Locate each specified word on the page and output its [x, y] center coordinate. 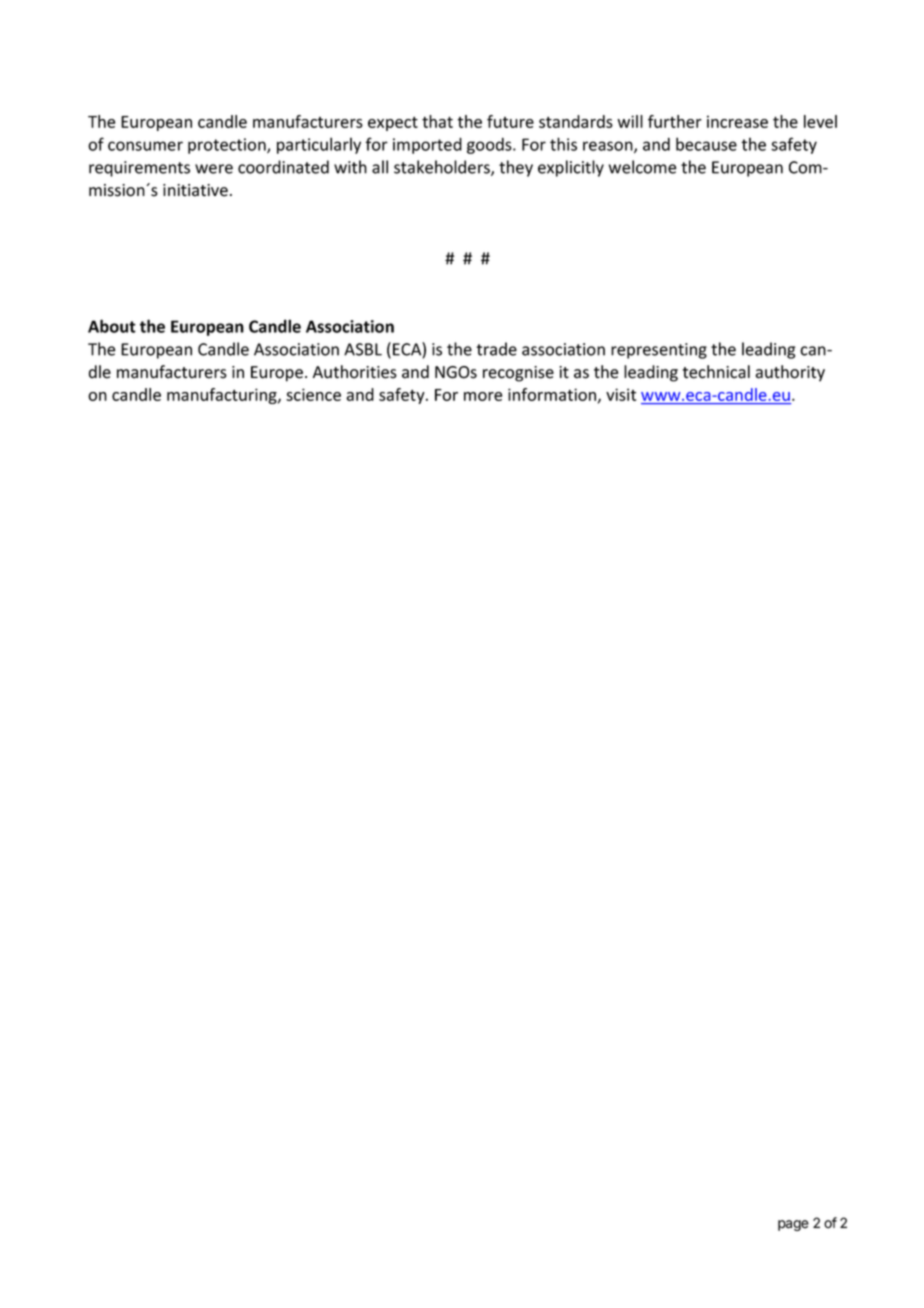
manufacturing [223, 396]
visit [621, 394]
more [483, 396]
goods [490, 145]
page [793, 1225]
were [214, 169]
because [706, 144]
